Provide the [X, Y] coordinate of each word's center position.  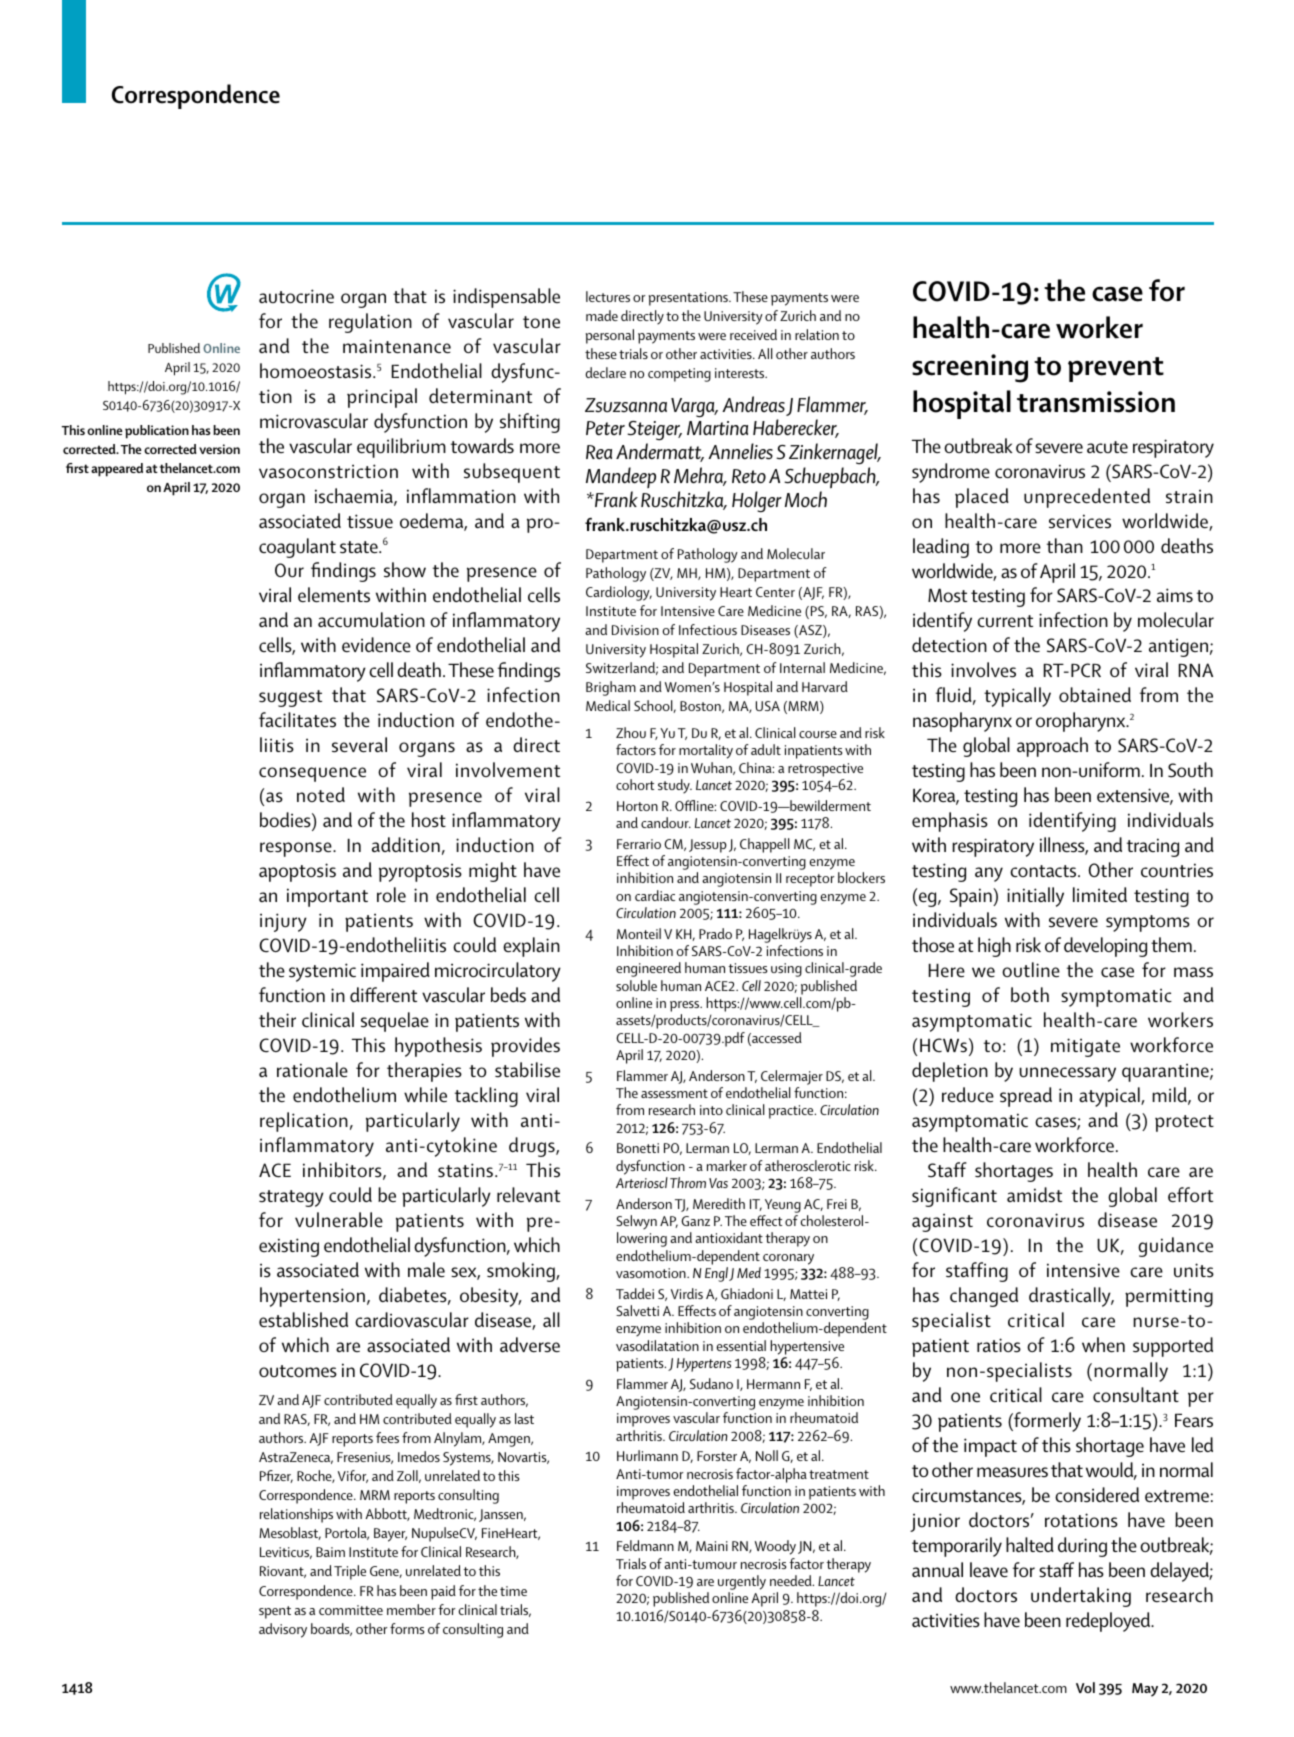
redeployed [1109, 1622]
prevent [1116, 369]
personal [610, 336]
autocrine [296, 296]
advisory [283, 1630]
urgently [742, 1584]
